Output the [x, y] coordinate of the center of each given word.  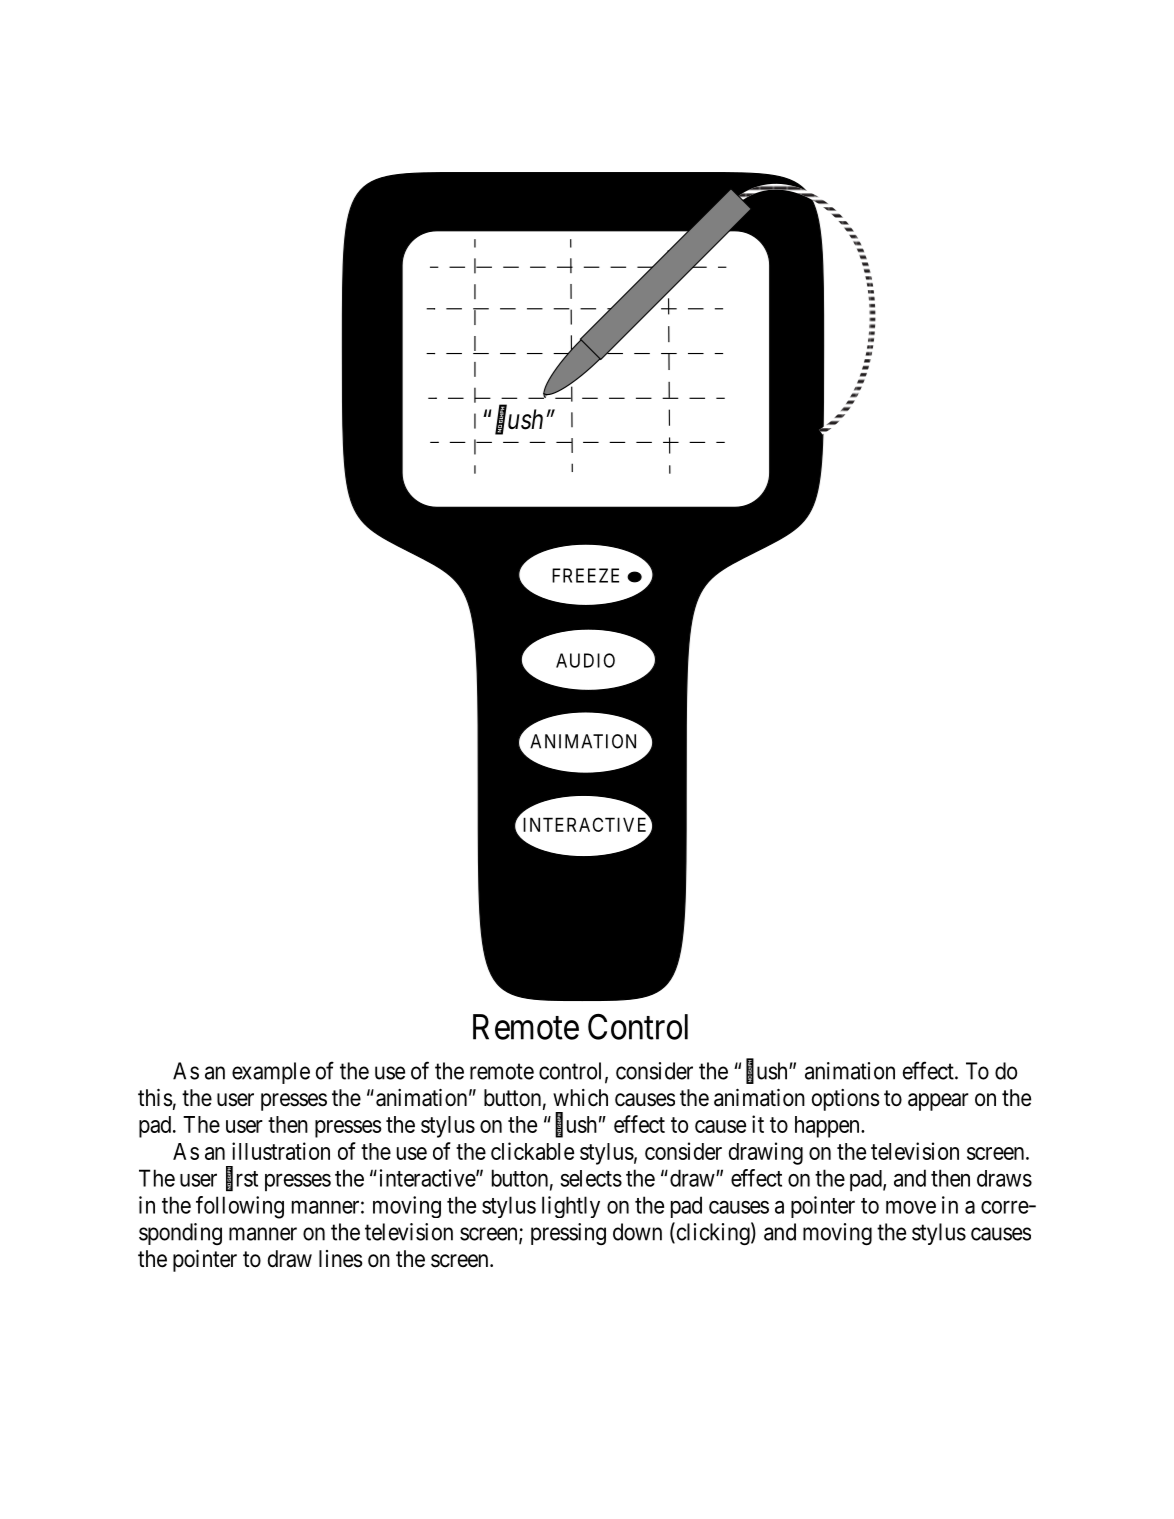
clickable [532, 1151]
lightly [571, 1207]
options [846, 1100]
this [155, 1098]
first [242, 1178]
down [637, 1232]
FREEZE [585, 575]
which [580, 1098]
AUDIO [585, 660]
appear [938, 1102]
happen [828, 1127]
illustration [281, 1151]
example [271, 1073]
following [240, 1207]
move [911, 1207]
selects [591, 1178]
